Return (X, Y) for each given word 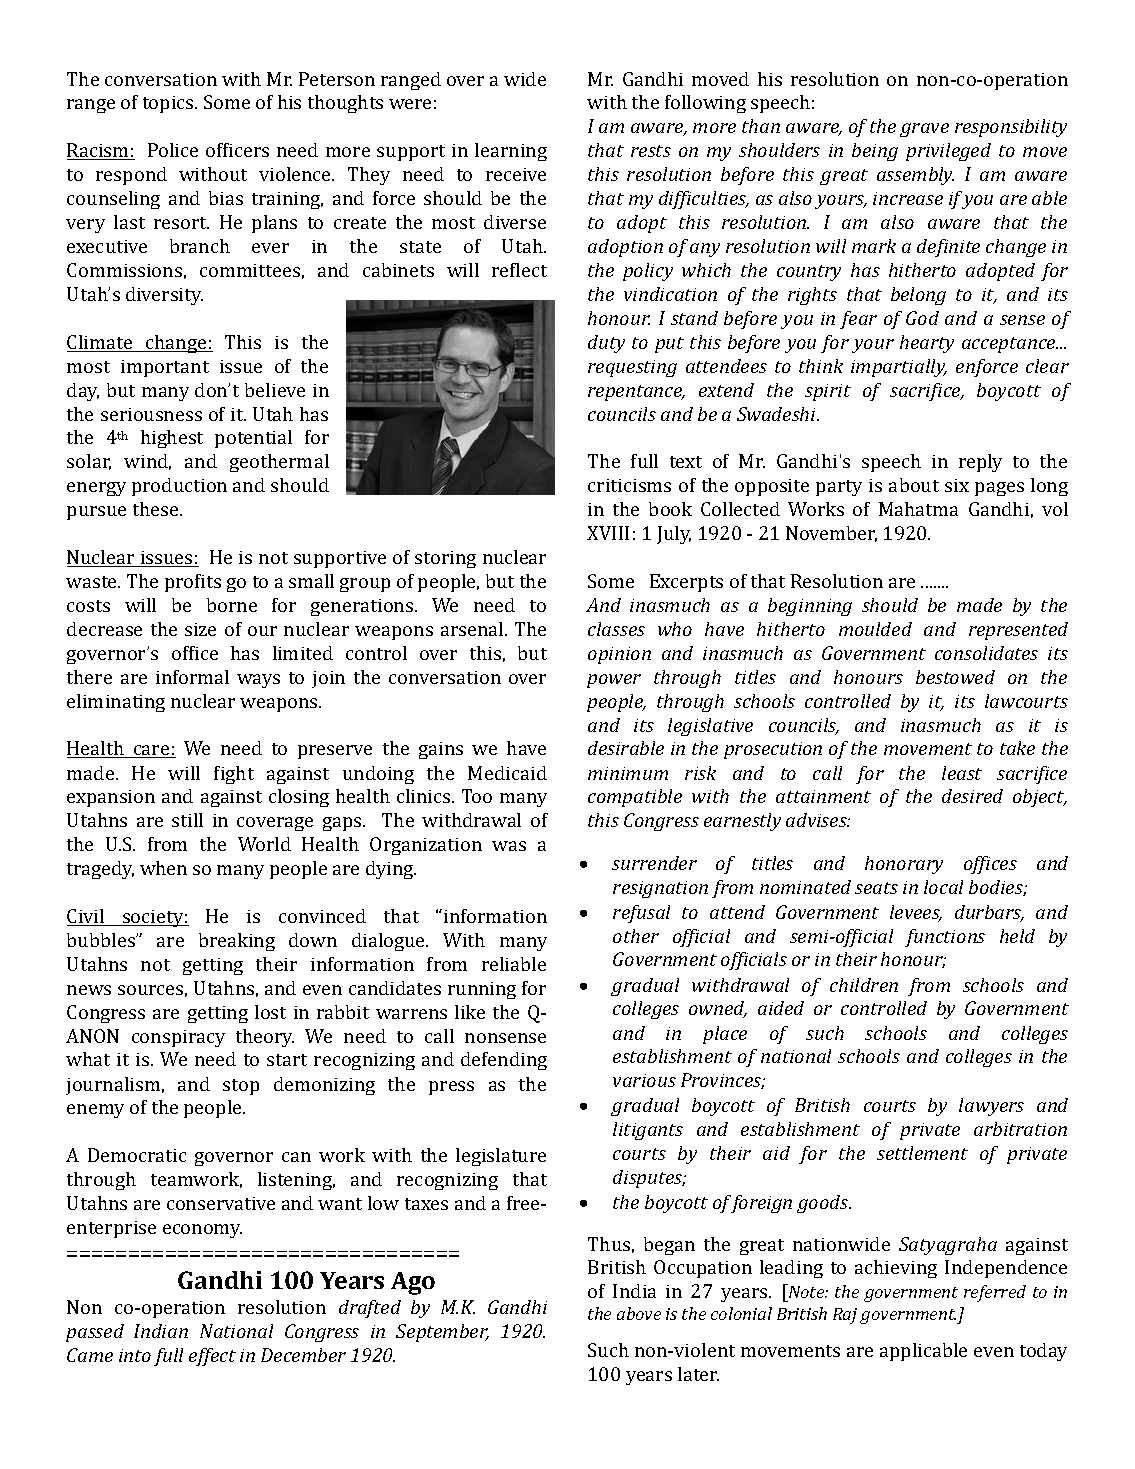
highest (172, 439)
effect (212, 1357)
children (864, 985)
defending (504, 1061)
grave (924, 130)
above (639, 1313)
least (962, 773)
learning (511, 152)
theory (265, 1038)
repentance (636, 393)
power (614, 681)
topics (169, 104)
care (152, 751)
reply (980, 463)
